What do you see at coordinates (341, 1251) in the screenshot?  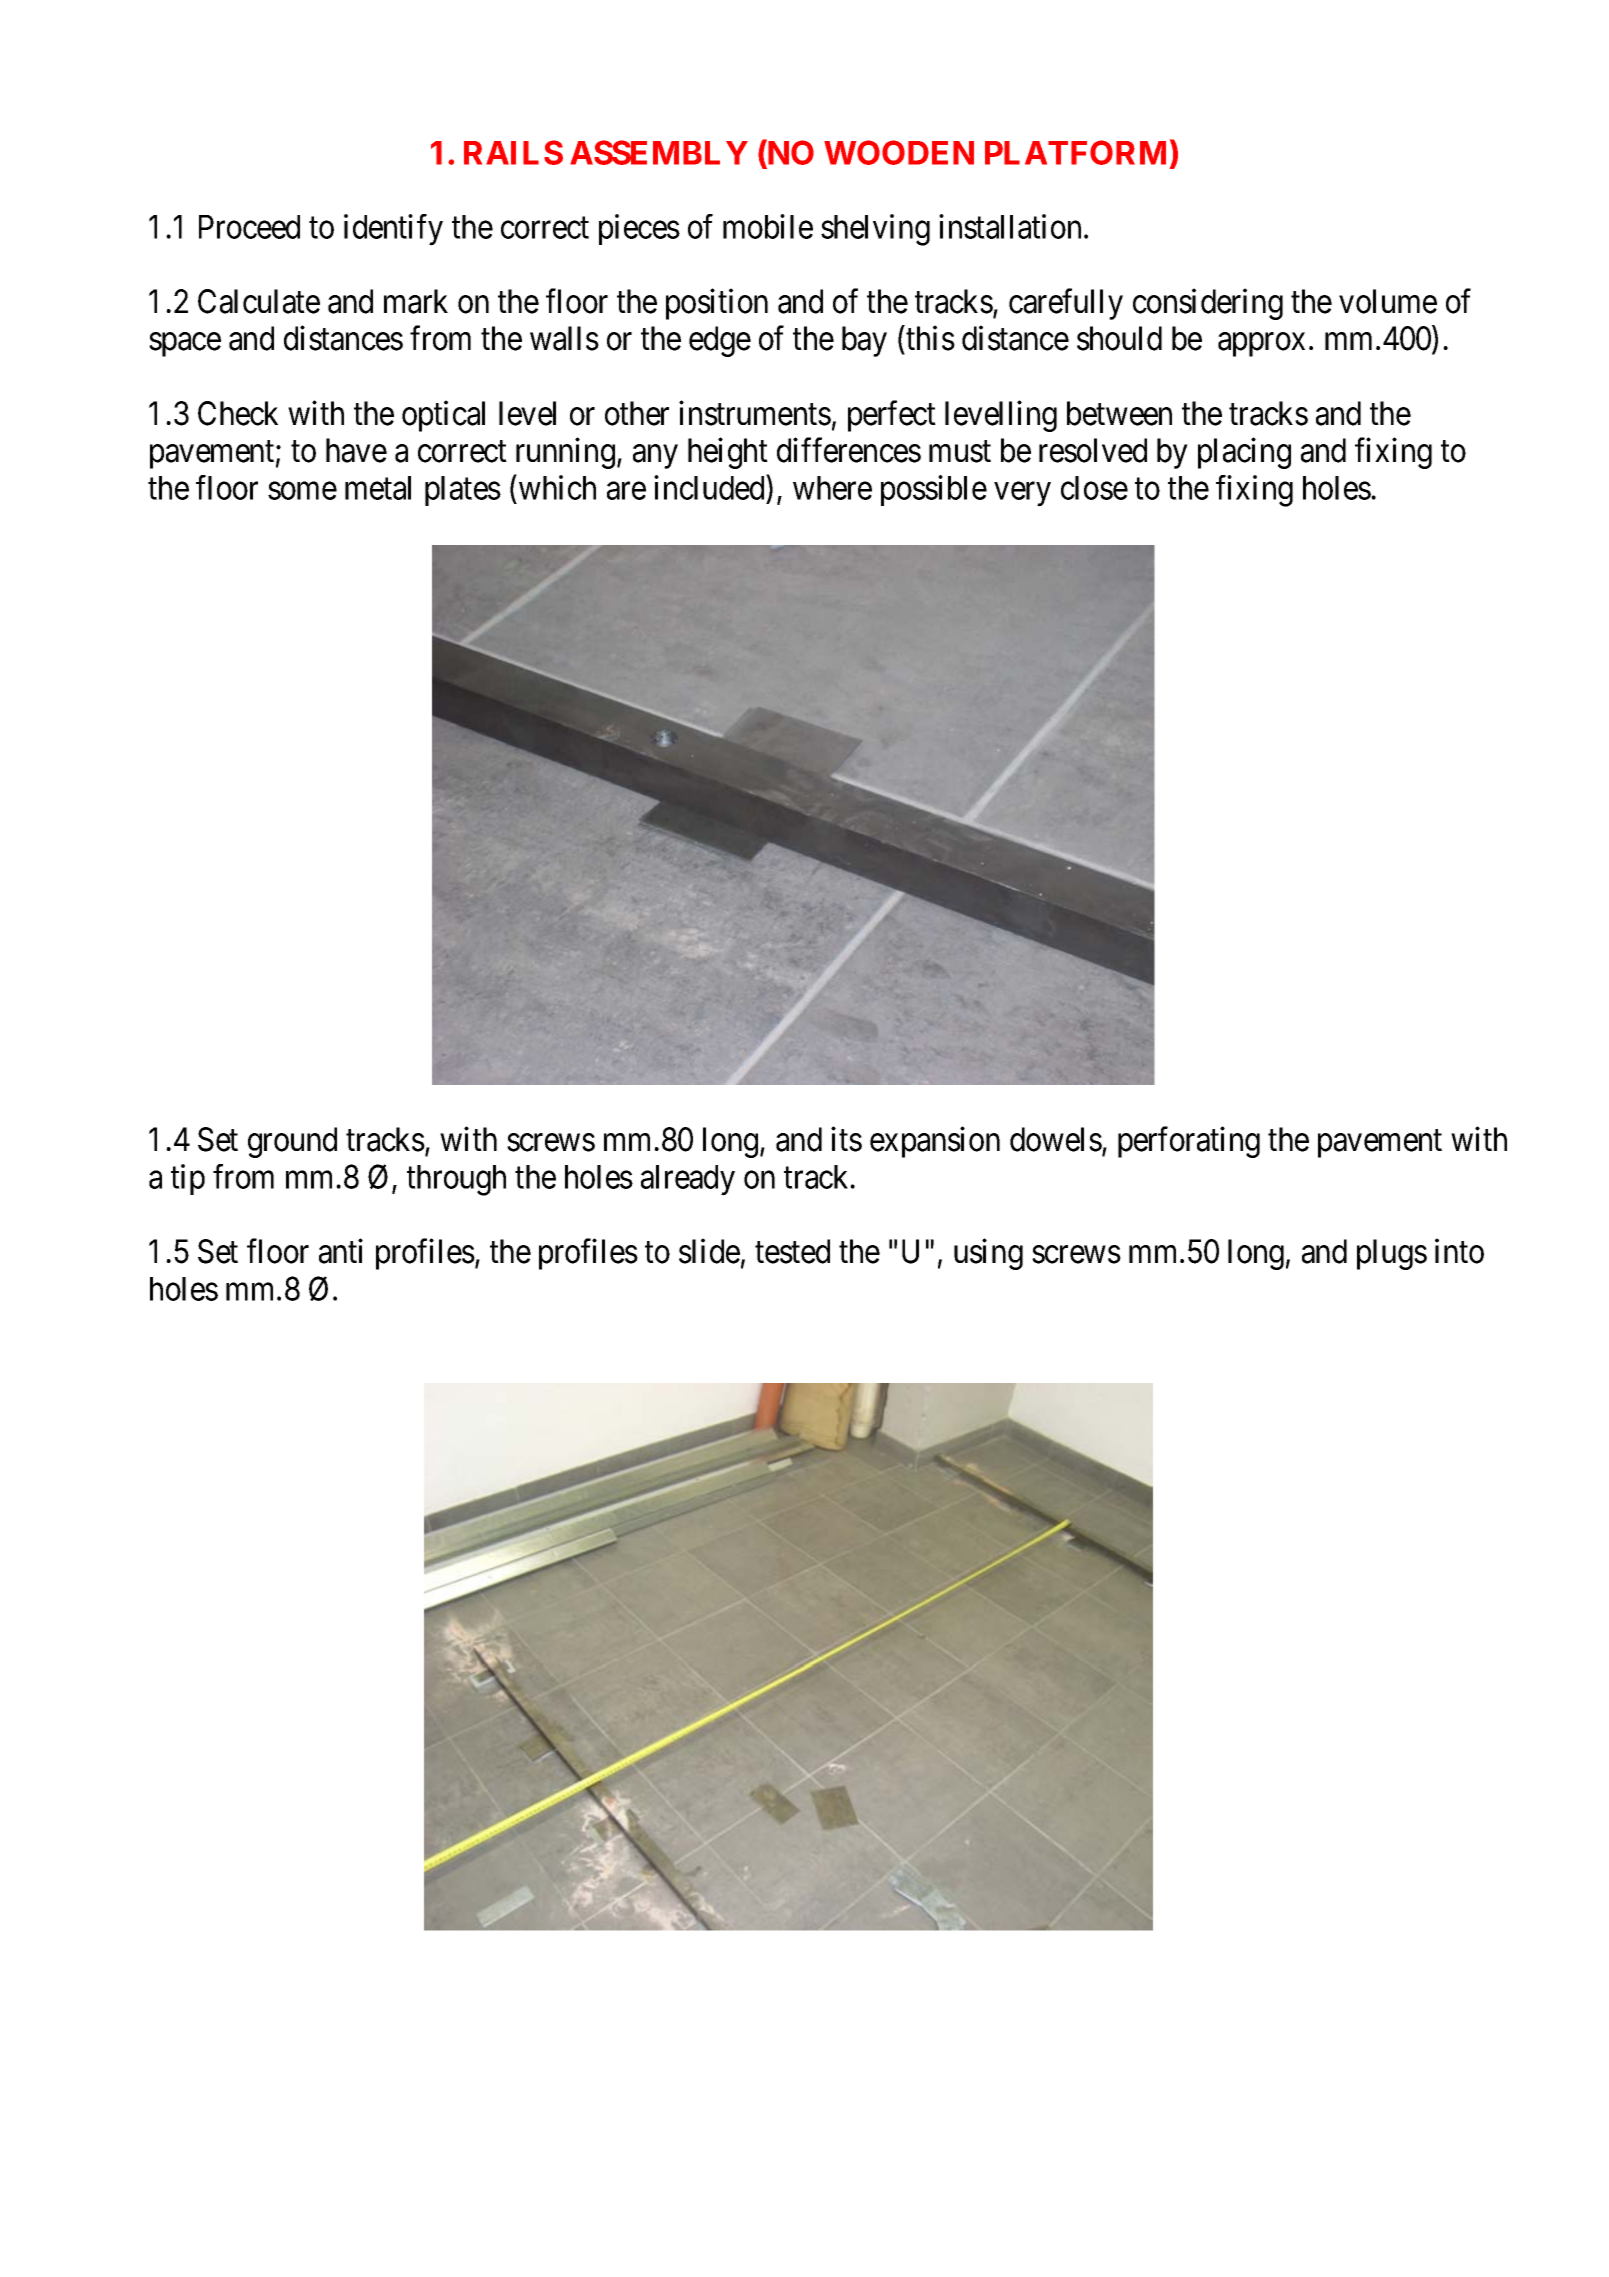 I see `anti` at bounding box center [341, 1251].
